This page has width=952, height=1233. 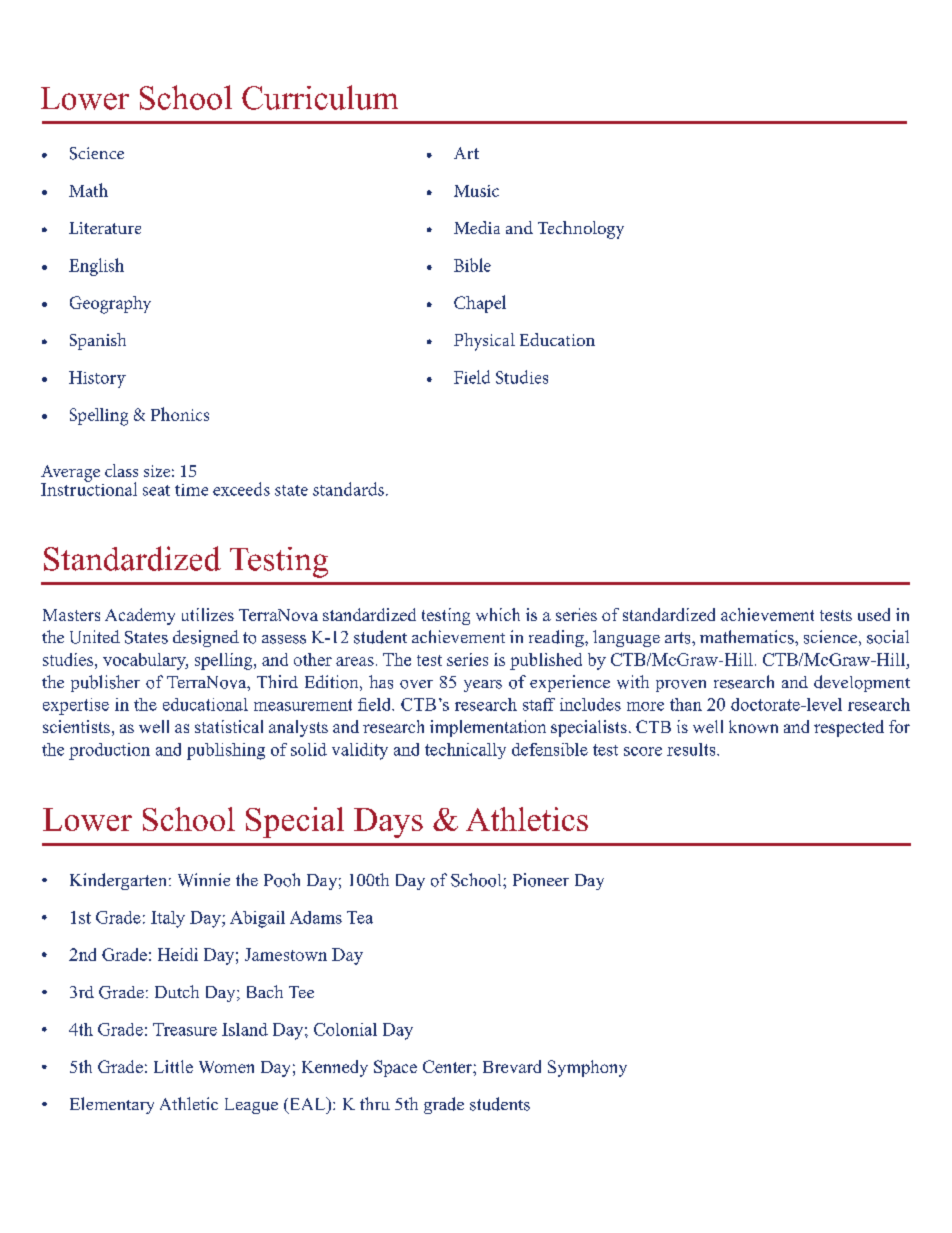 I want to click on Curriculum, so click(x=320, y=97).
